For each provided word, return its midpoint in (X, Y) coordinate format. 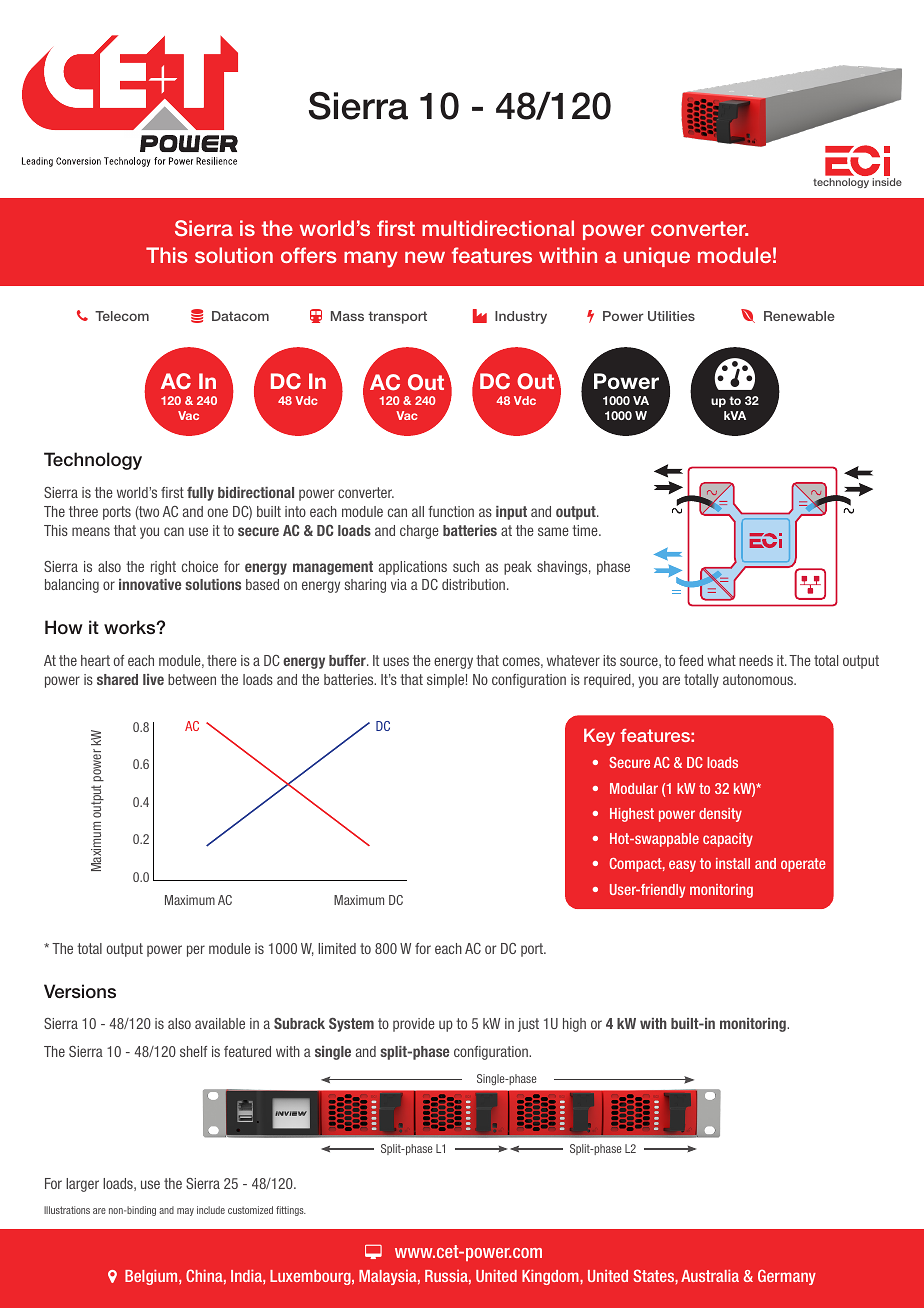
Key (599, 737)
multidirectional (498, 228)
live (153, 679)
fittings (291, 1211)
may (185, 1212)
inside (887, 182)
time (586, 530)
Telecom (122, 316)
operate (803, 865)
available (220, 1023)
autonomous (759, 679)
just (528, 1025)
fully (200, 494)
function (451, 511)
